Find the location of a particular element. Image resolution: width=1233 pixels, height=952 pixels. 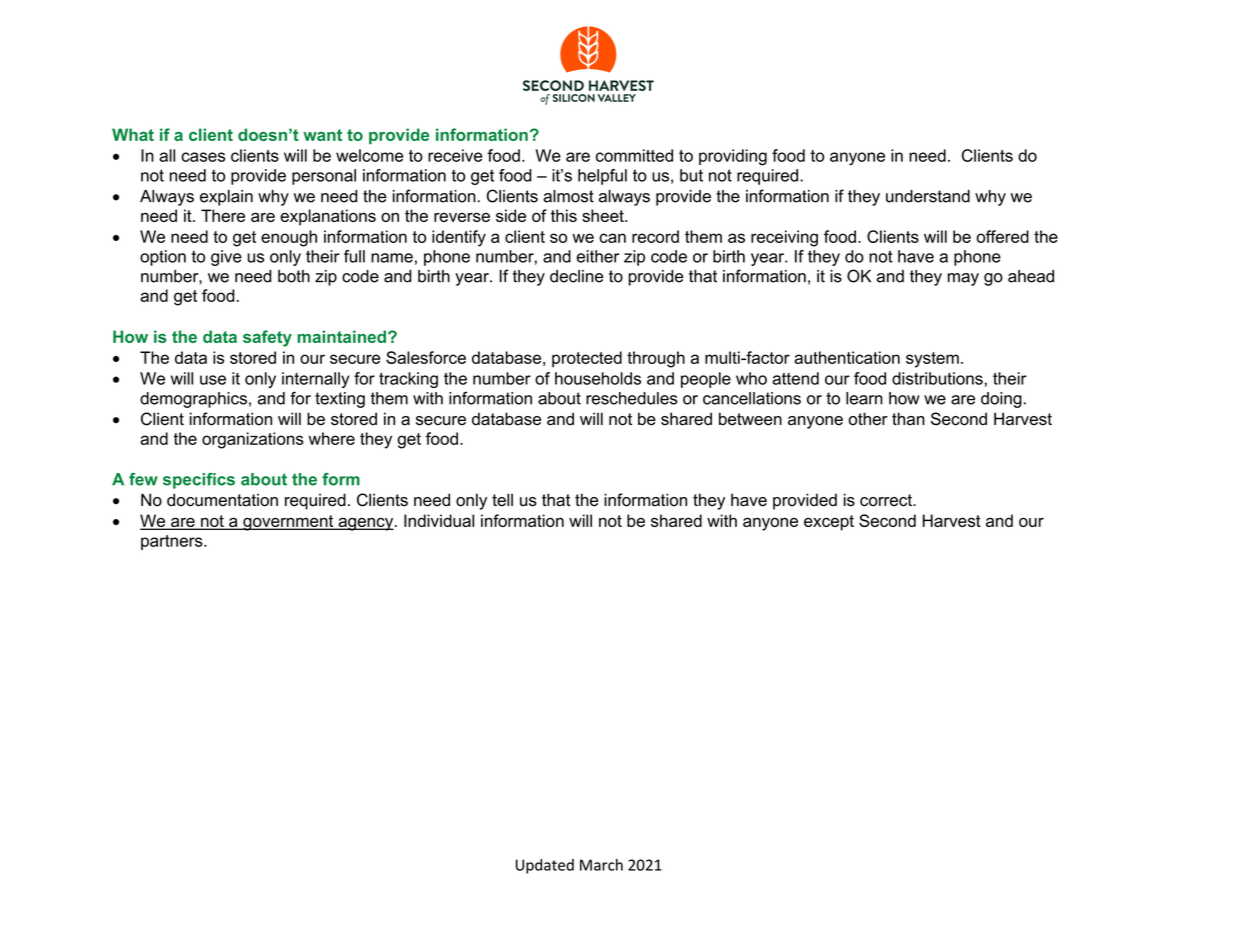

March is located at coordinates (601, 865).
